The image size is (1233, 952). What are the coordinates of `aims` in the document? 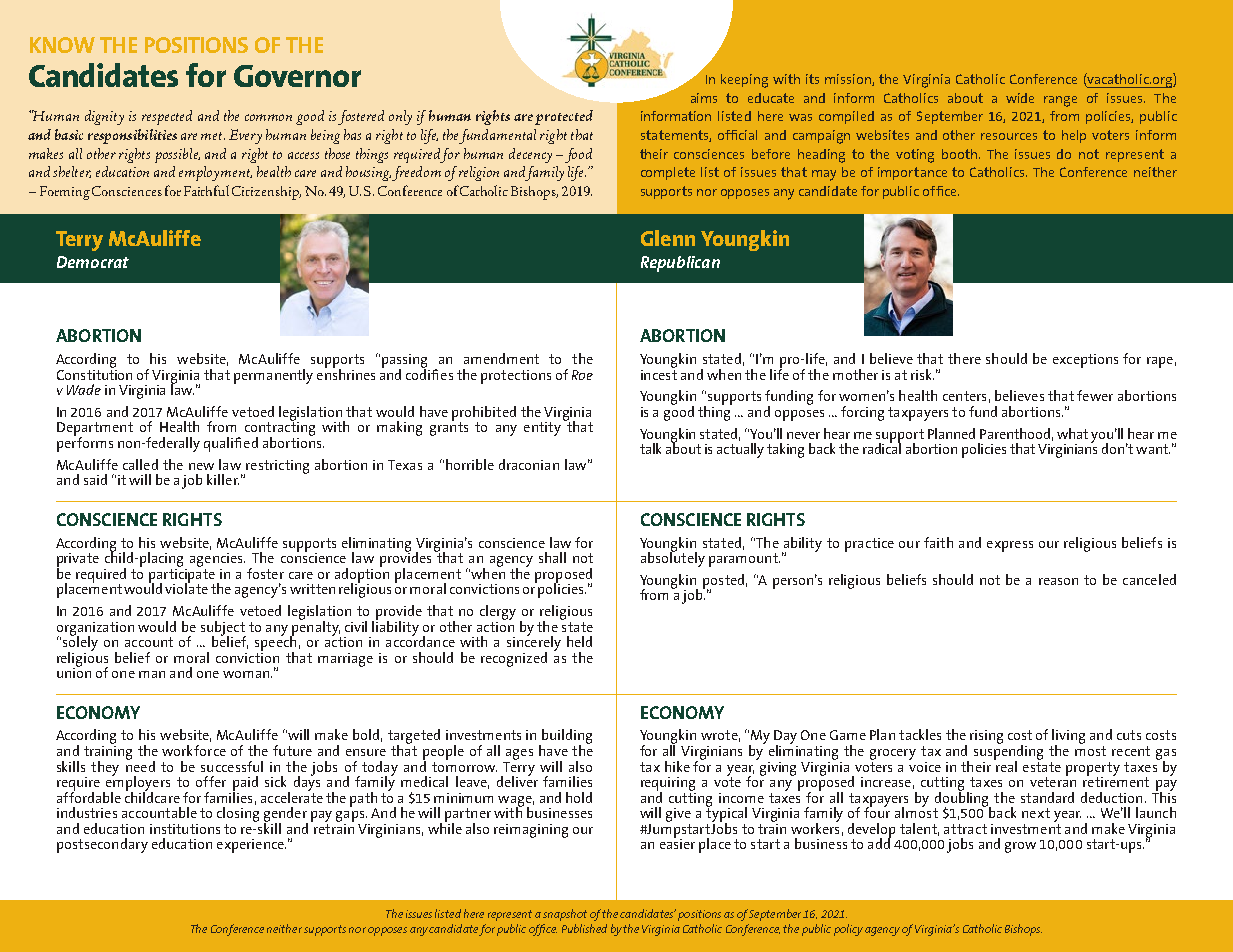 It's located at (704, 98).
